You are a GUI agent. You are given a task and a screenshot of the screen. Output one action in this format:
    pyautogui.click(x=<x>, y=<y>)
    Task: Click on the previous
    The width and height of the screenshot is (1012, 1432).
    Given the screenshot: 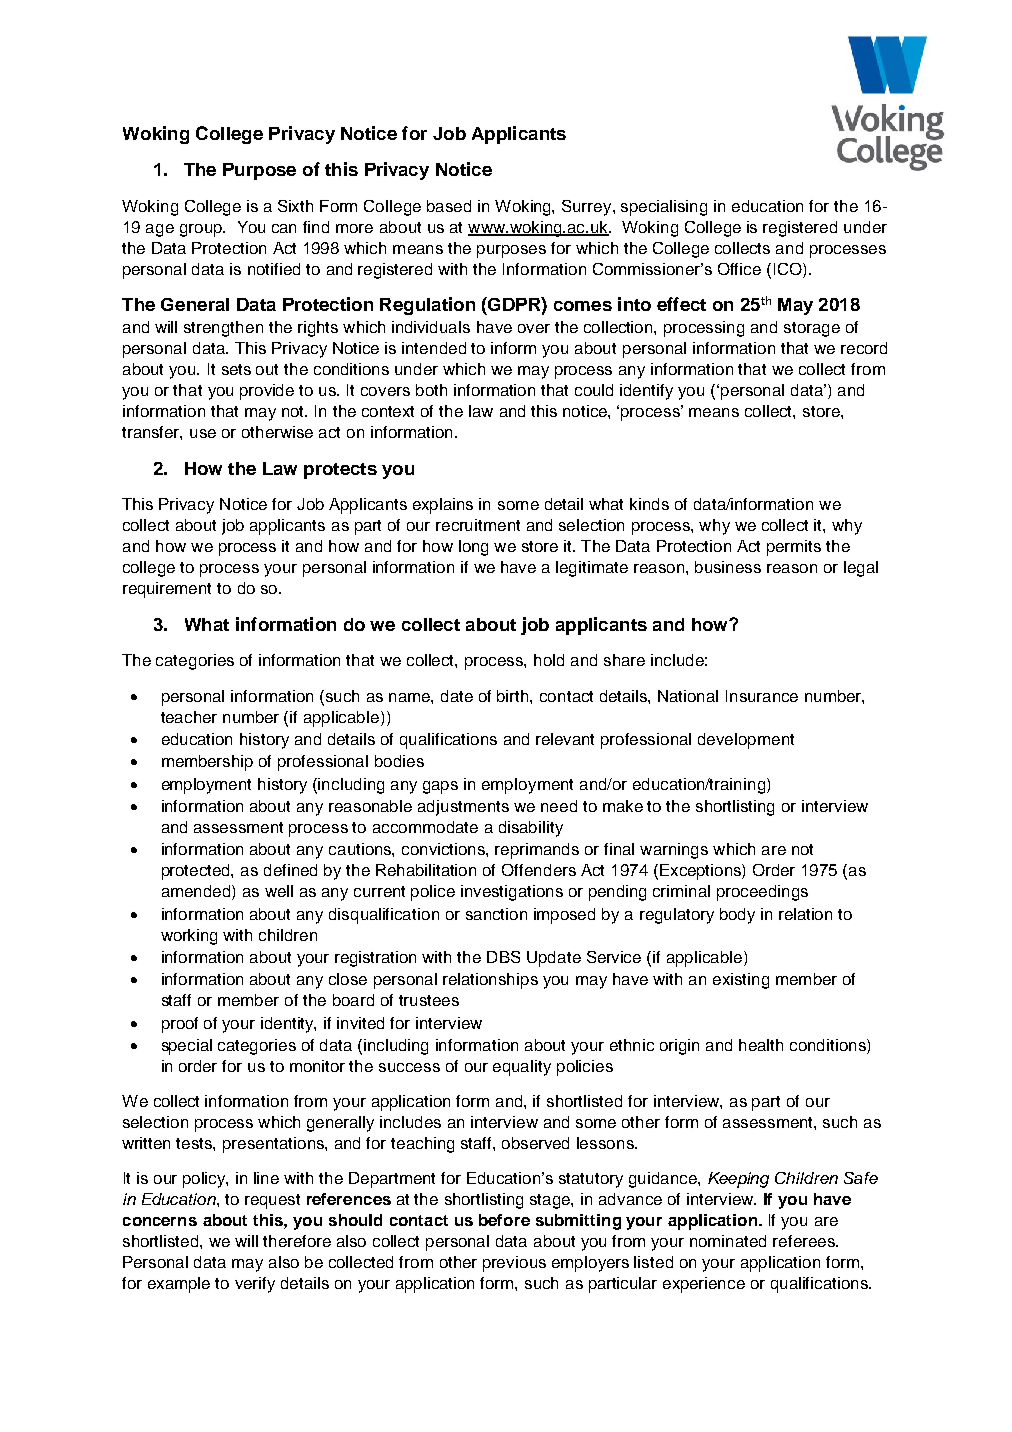 What is the action you would take?
    pyautogui.click(x=514, y=1264)
